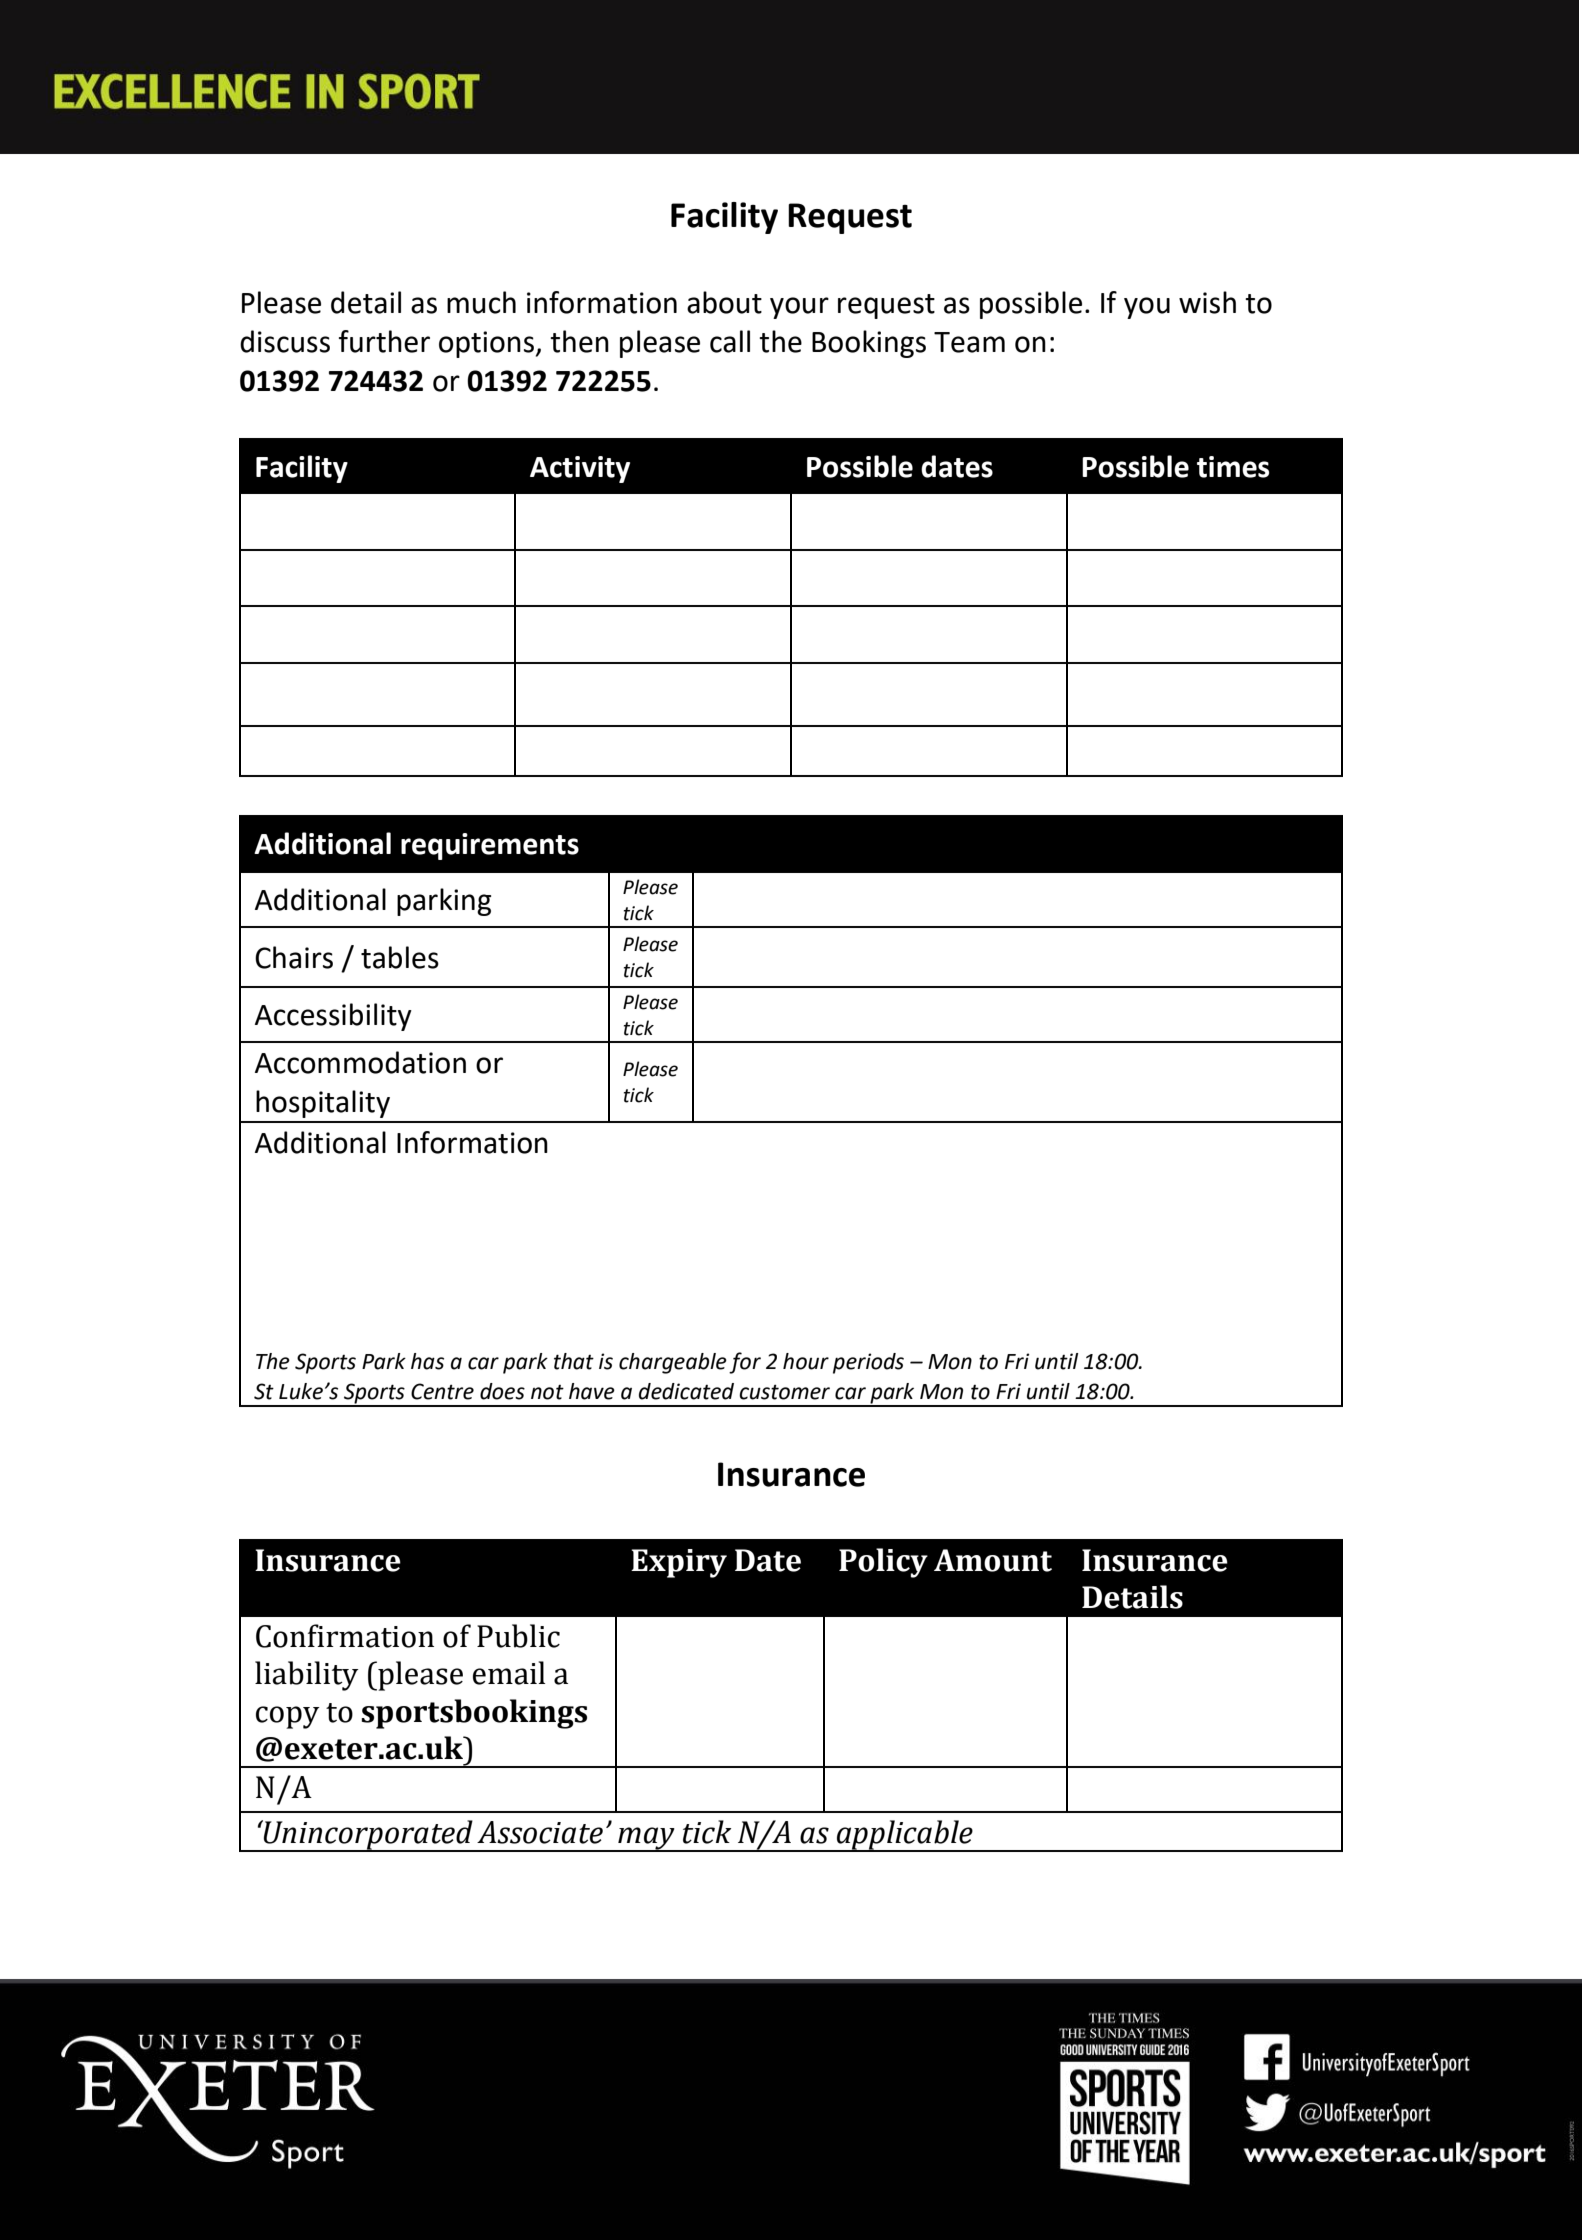 This image has width=1582, height=2240. What do you see at coordinates (384, 341) in the image?
I see `further` at bounding box center [384, 341].
